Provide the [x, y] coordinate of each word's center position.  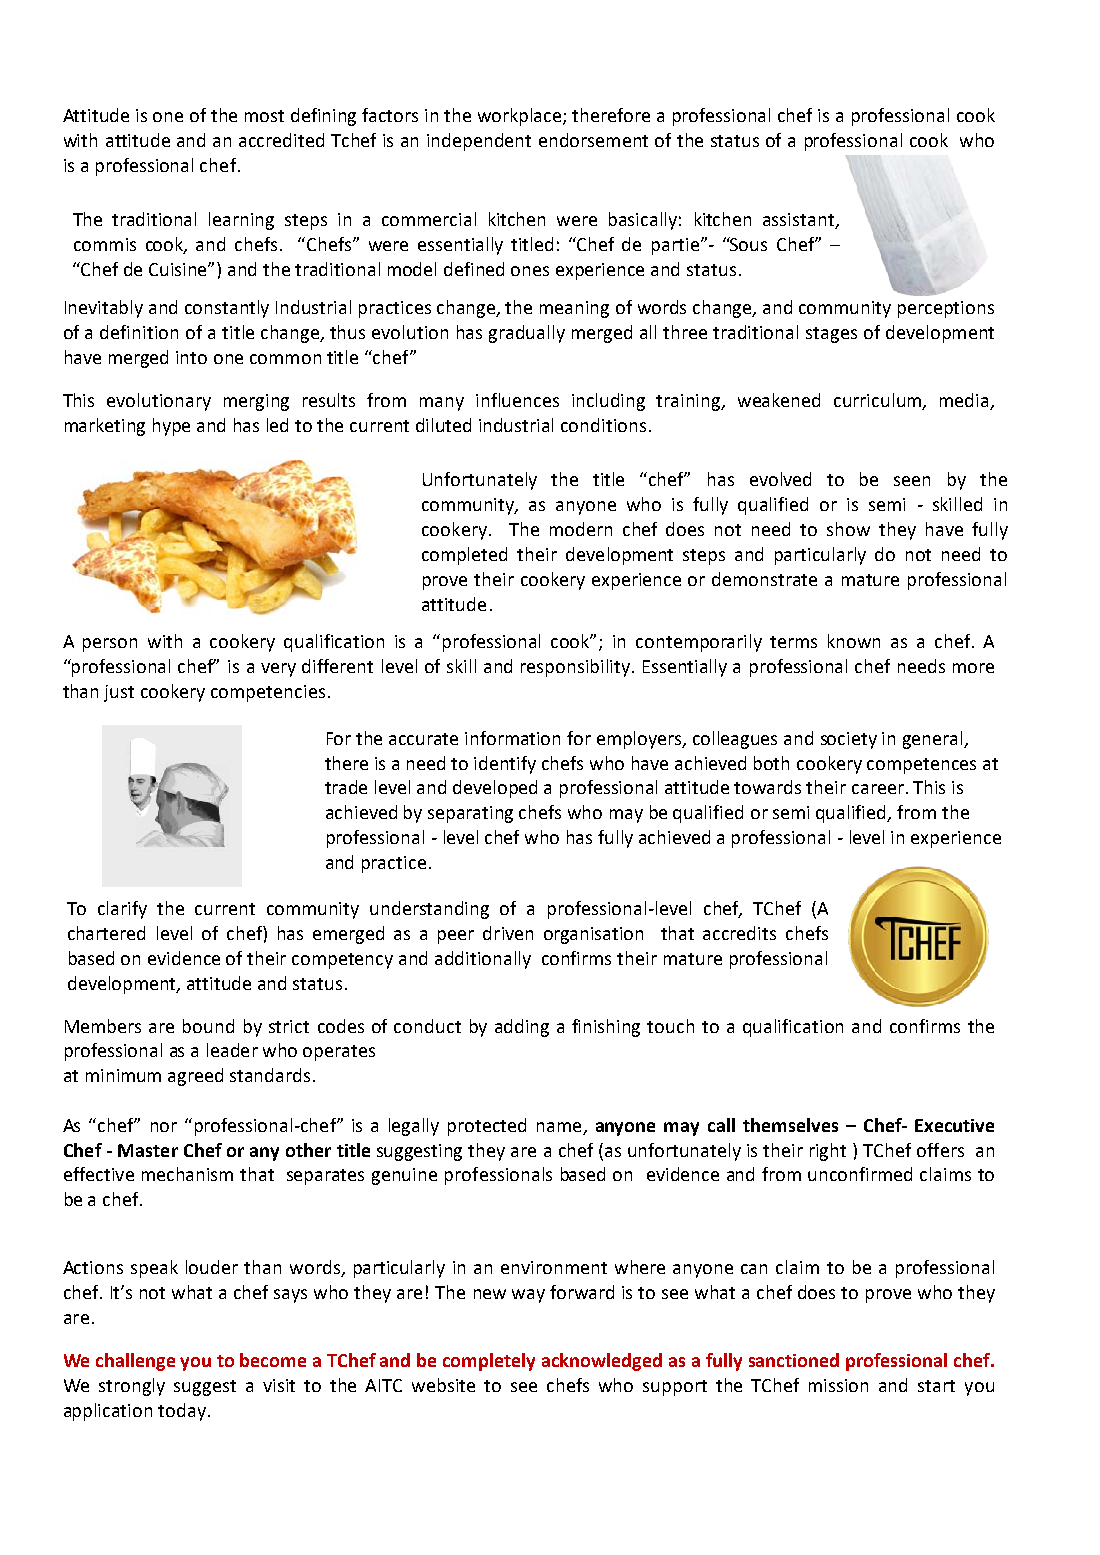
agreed [195, 1077]
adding [522, 1028]
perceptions [946, 309]
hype [171, 427]
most [264, 116]
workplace [521, 117]
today [182, 1412]
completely [489, 1362]
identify [505, 765]
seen [912, 481]
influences [517, 400]
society [849, 740]
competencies [268, 693]
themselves [790, 1125]
